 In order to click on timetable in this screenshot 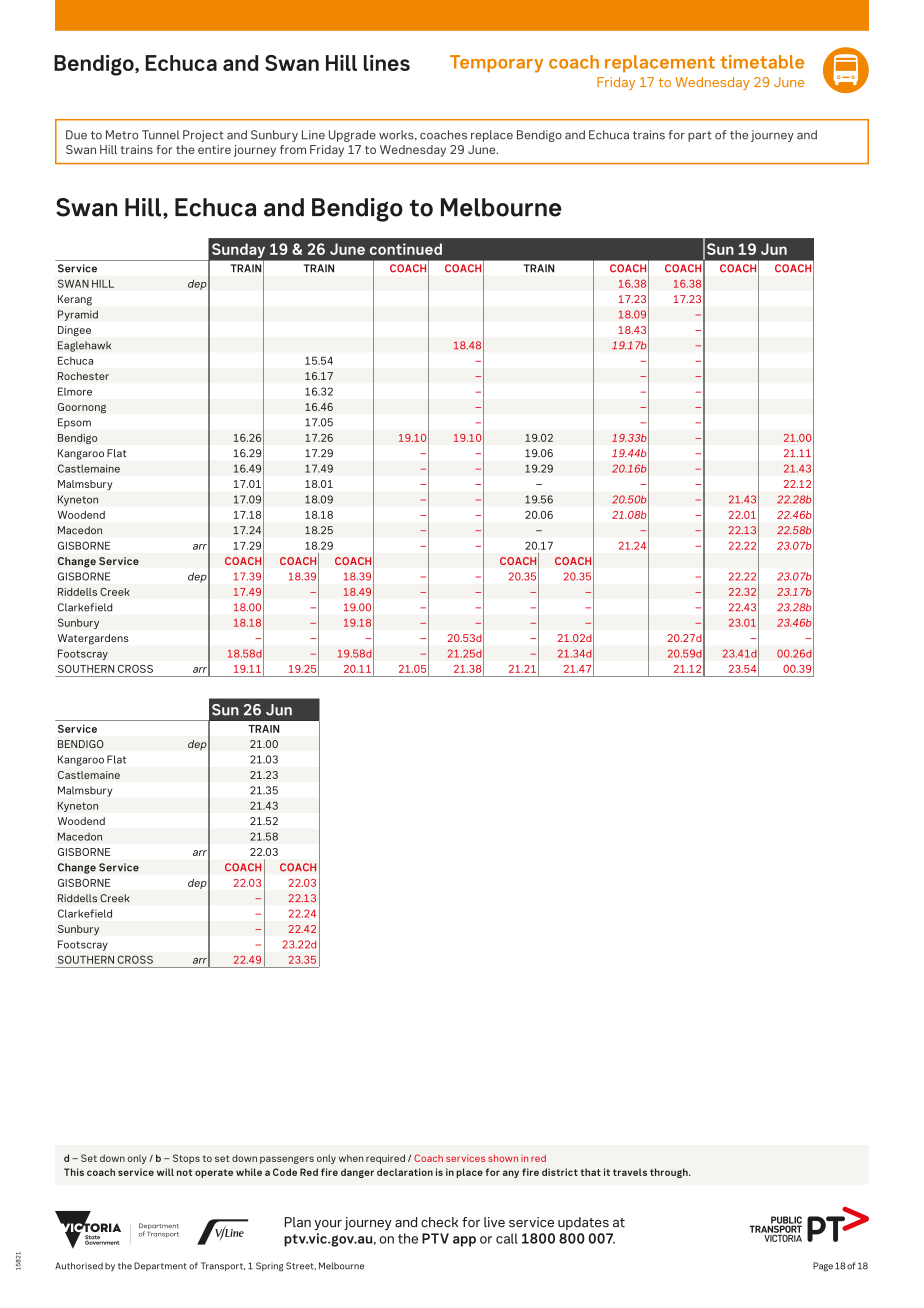, I will do `click(762, 62)`.
